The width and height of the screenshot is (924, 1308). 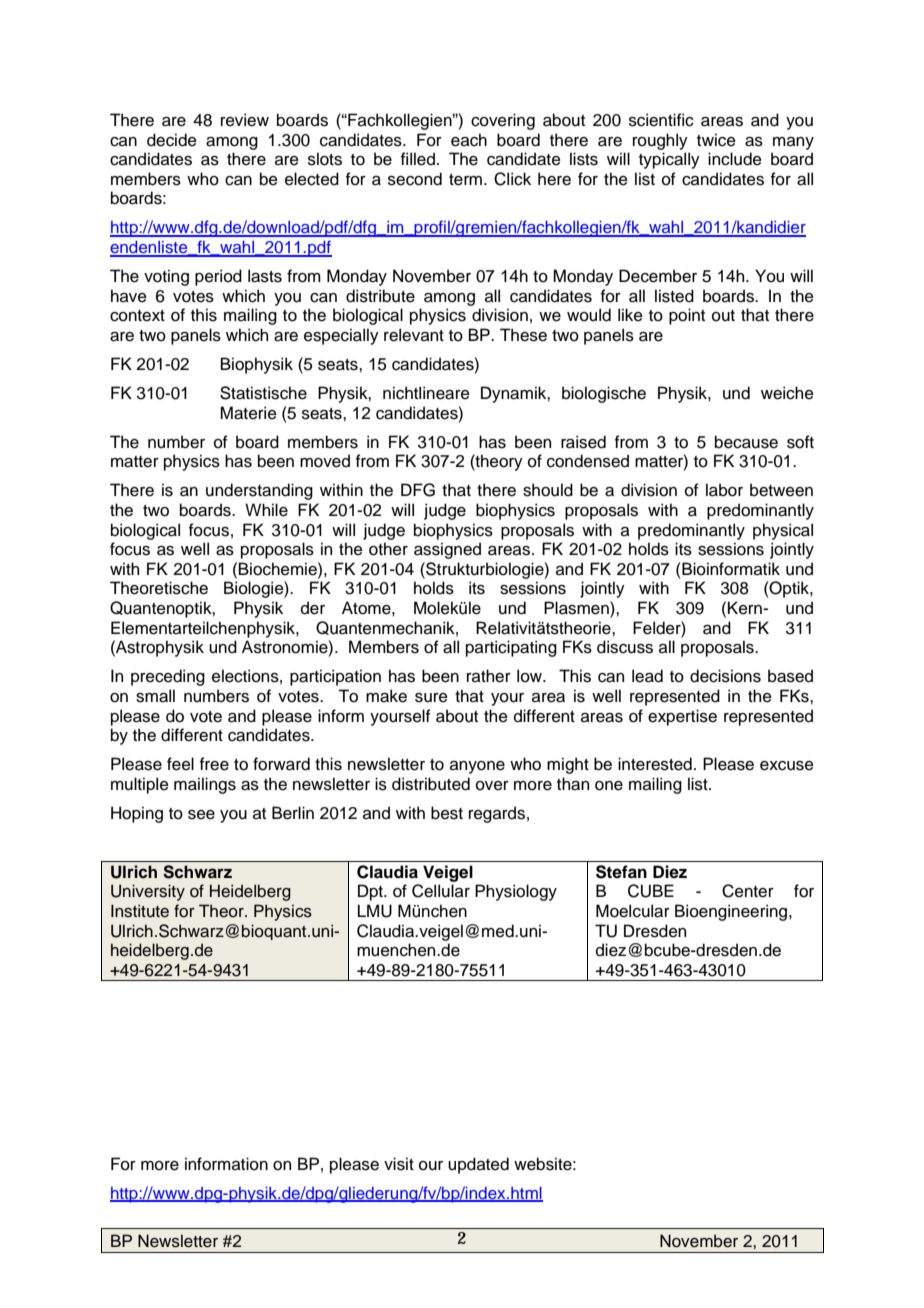 I want to click on While, so click(x=266, y=510).
